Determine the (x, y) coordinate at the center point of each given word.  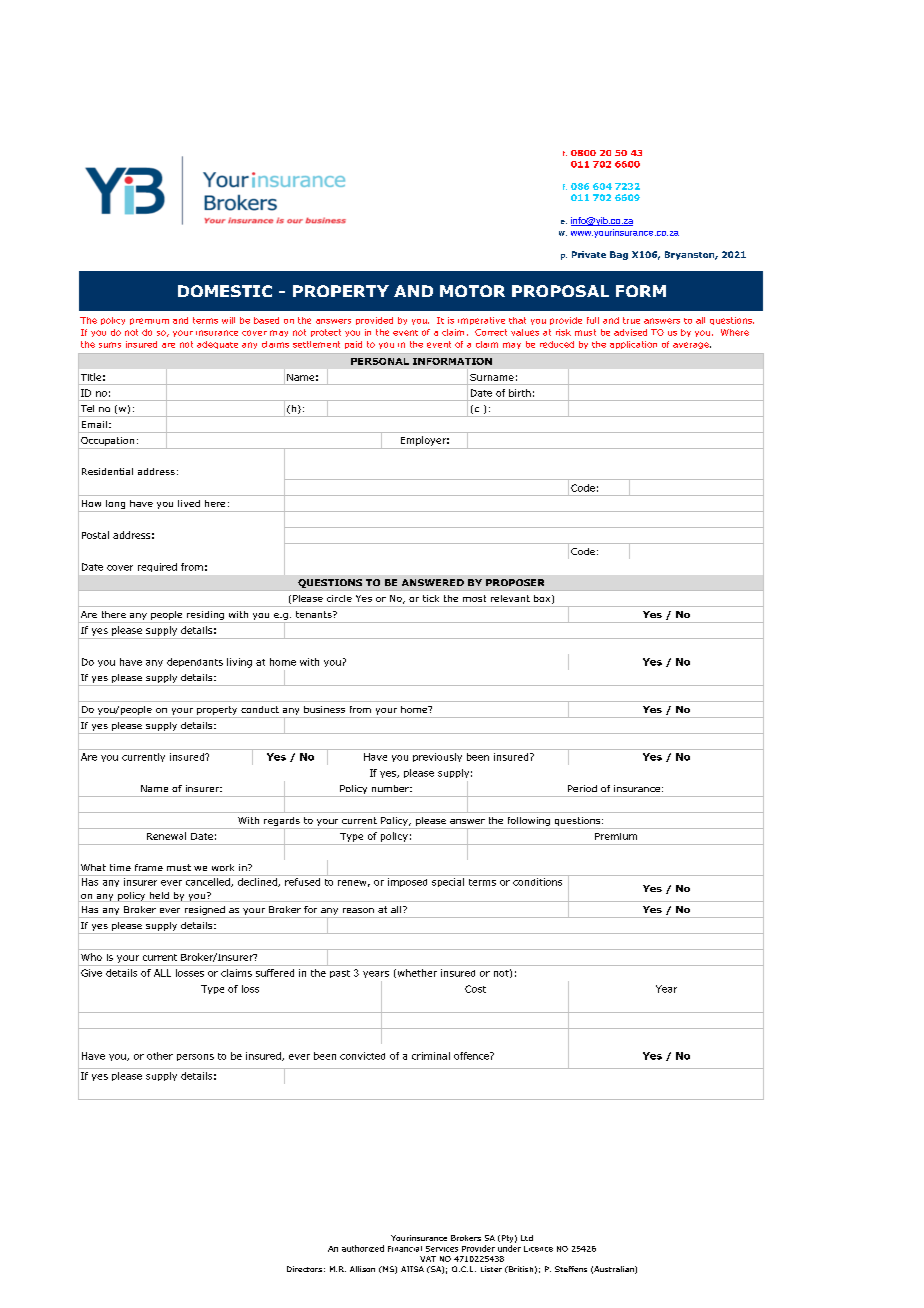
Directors (304, 1269)
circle (339, 598)
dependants (195, 662)
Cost (475, 989)
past (340, 974)
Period (582, 788)
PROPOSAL (560, 291)
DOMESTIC (225, 291)
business (324, 709)
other (160, 1056)
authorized (363, 1248)
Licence (538, 1249)
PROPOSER (515, 582)
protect (326, 333)
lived (189, 503)
